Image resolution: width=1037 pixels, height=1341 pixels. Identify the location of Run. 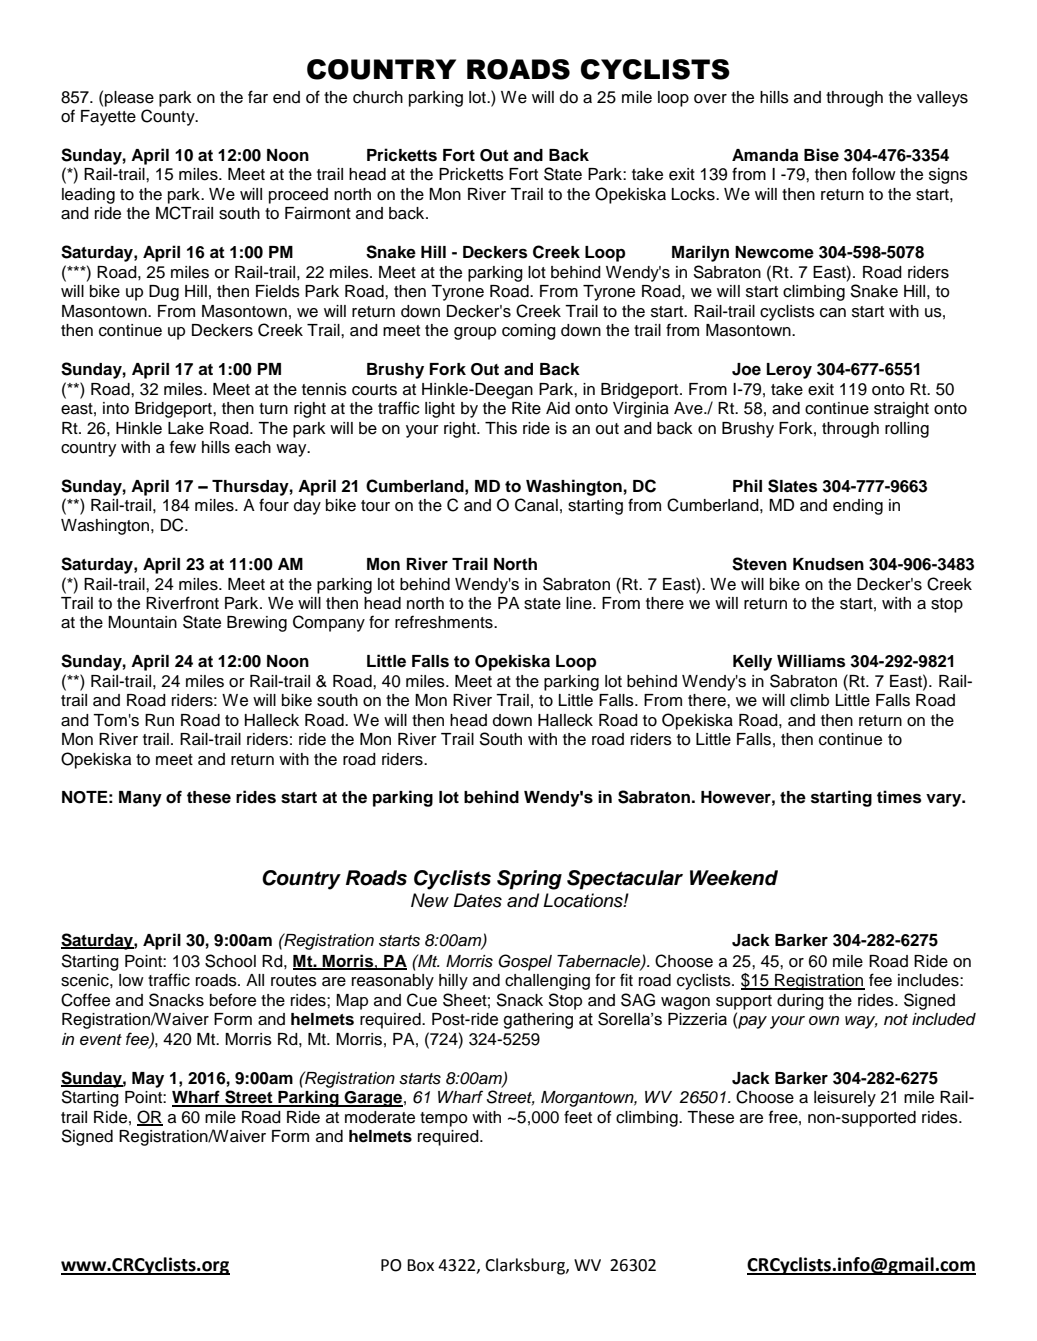
(159, 720).
